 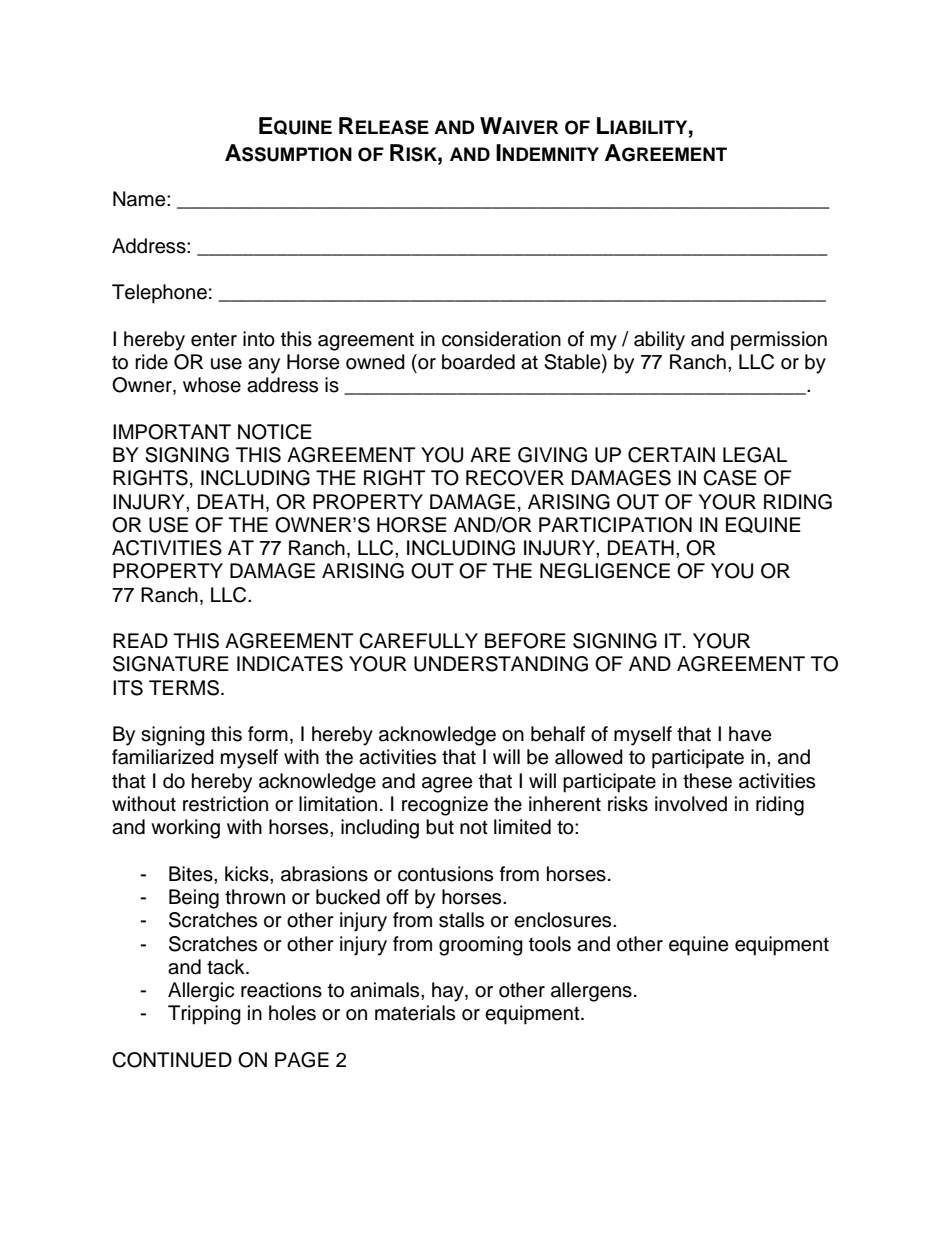 I want to click on consideration, so click(x=501, y=339).
